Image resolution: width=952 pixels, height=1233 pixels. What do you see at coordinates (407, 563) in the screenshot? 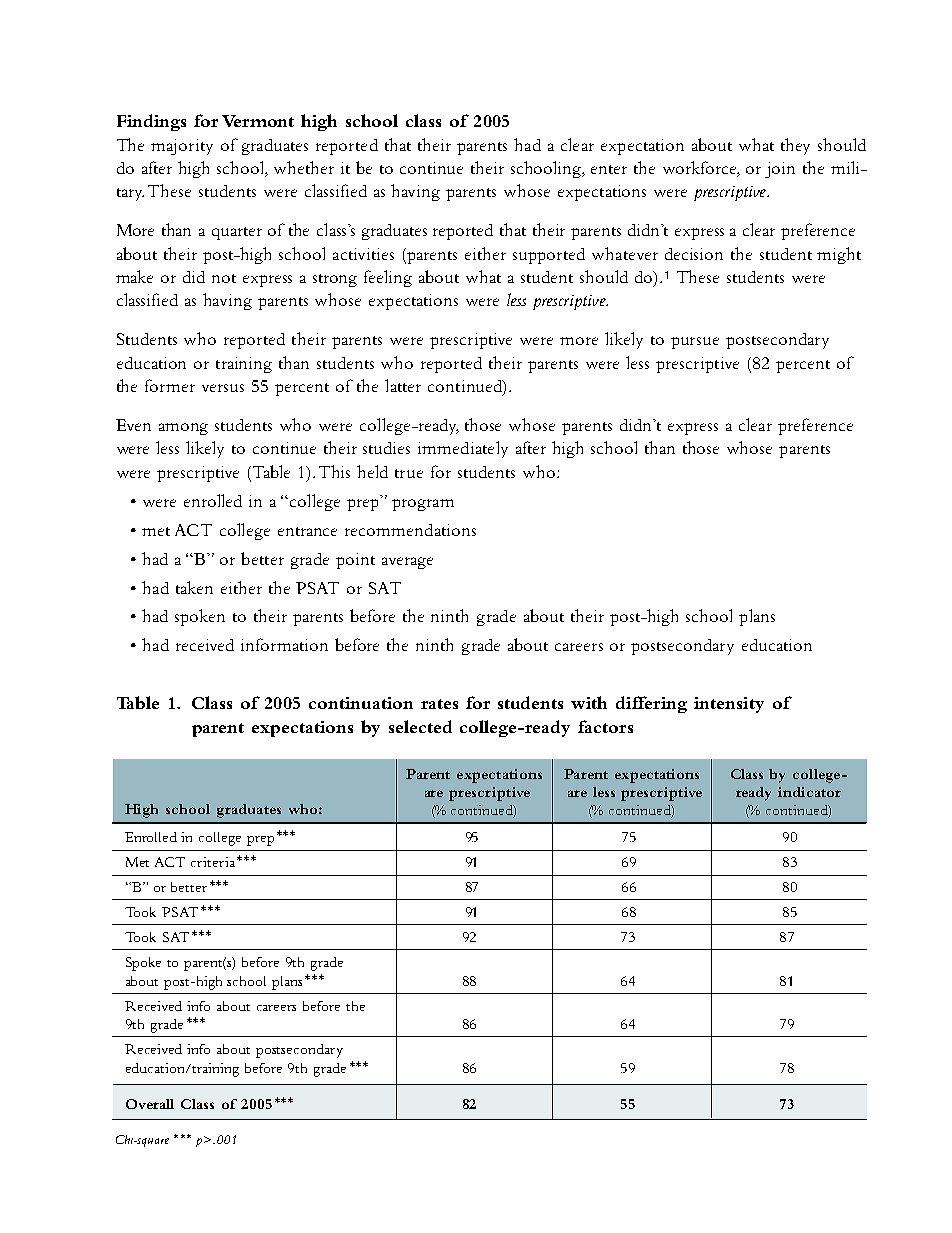
I see `average` at bounding box center [407, 563].
